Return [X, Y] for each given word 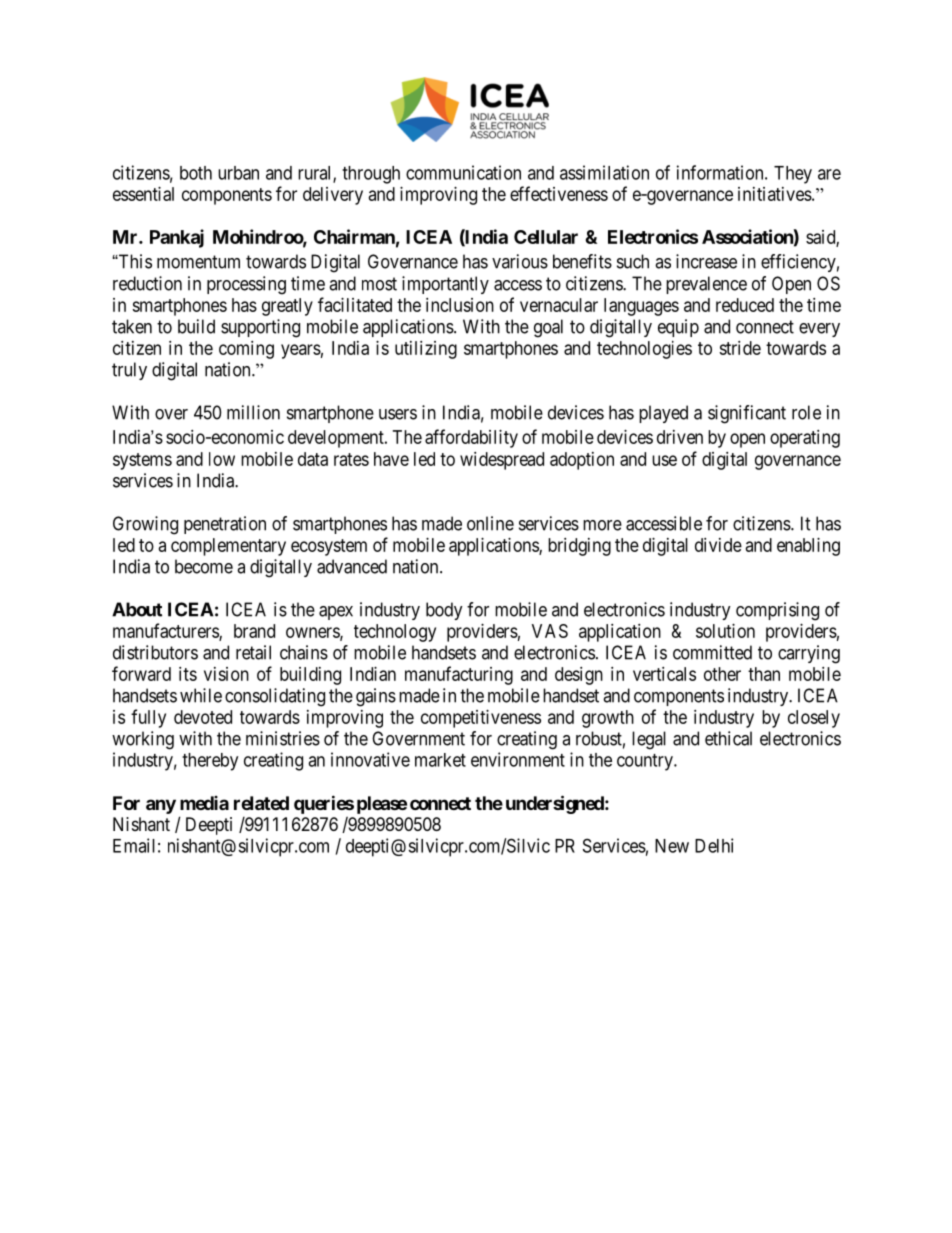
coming [246, 350]
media [204, 803]
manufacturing [459, 675]
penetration [225, 525]
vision [226, 674]
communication [463, 172]
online [490, 523]
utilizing [426, 350]
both [196, 173]
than [764, 674]
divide [718, 545]
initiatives [775, 194]
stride [740, 348]
